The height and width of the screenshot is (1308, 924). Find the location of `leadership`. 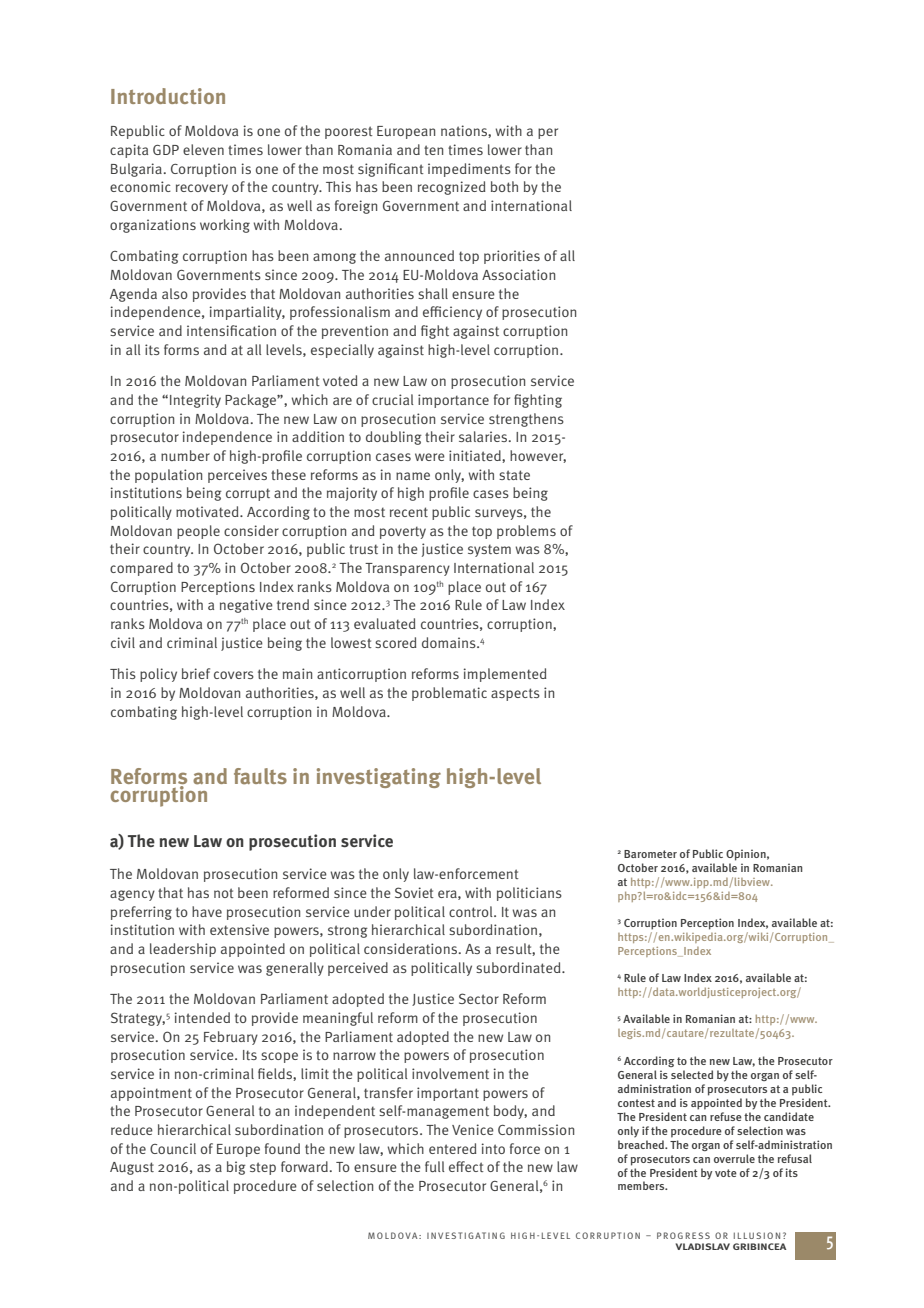

leadership is located at coordinates (183, 950).
